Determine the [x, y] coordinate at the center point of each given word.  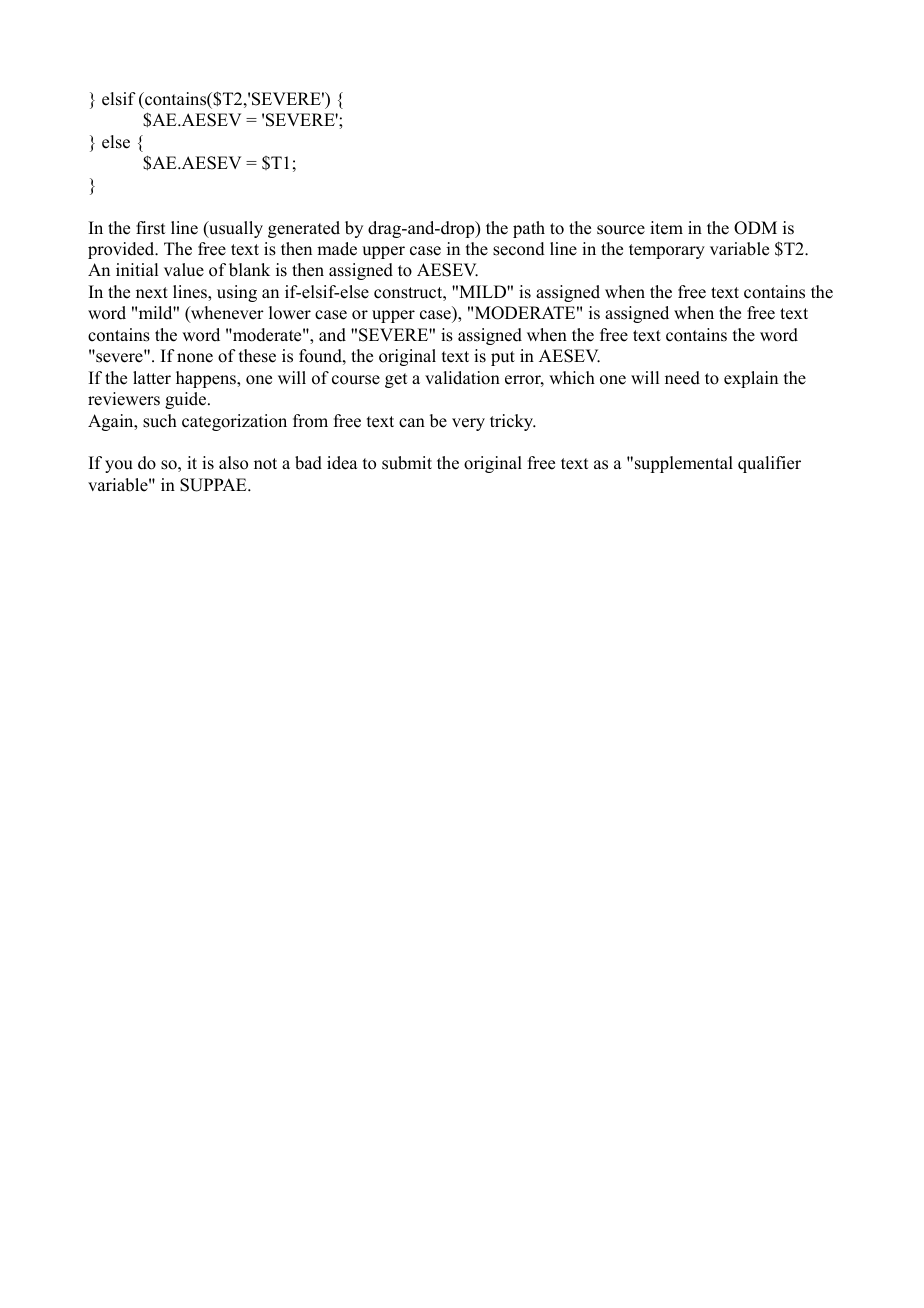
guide [185, 400]
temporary [667, 251]
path [529, 229]
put [503, 358]
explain [751, 379]
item [666, 228]
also [233, 463]
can [412, 423]
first [150, 228]
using [237, 293]
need [682, 378]
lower [290, 313]
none [195, 358]
